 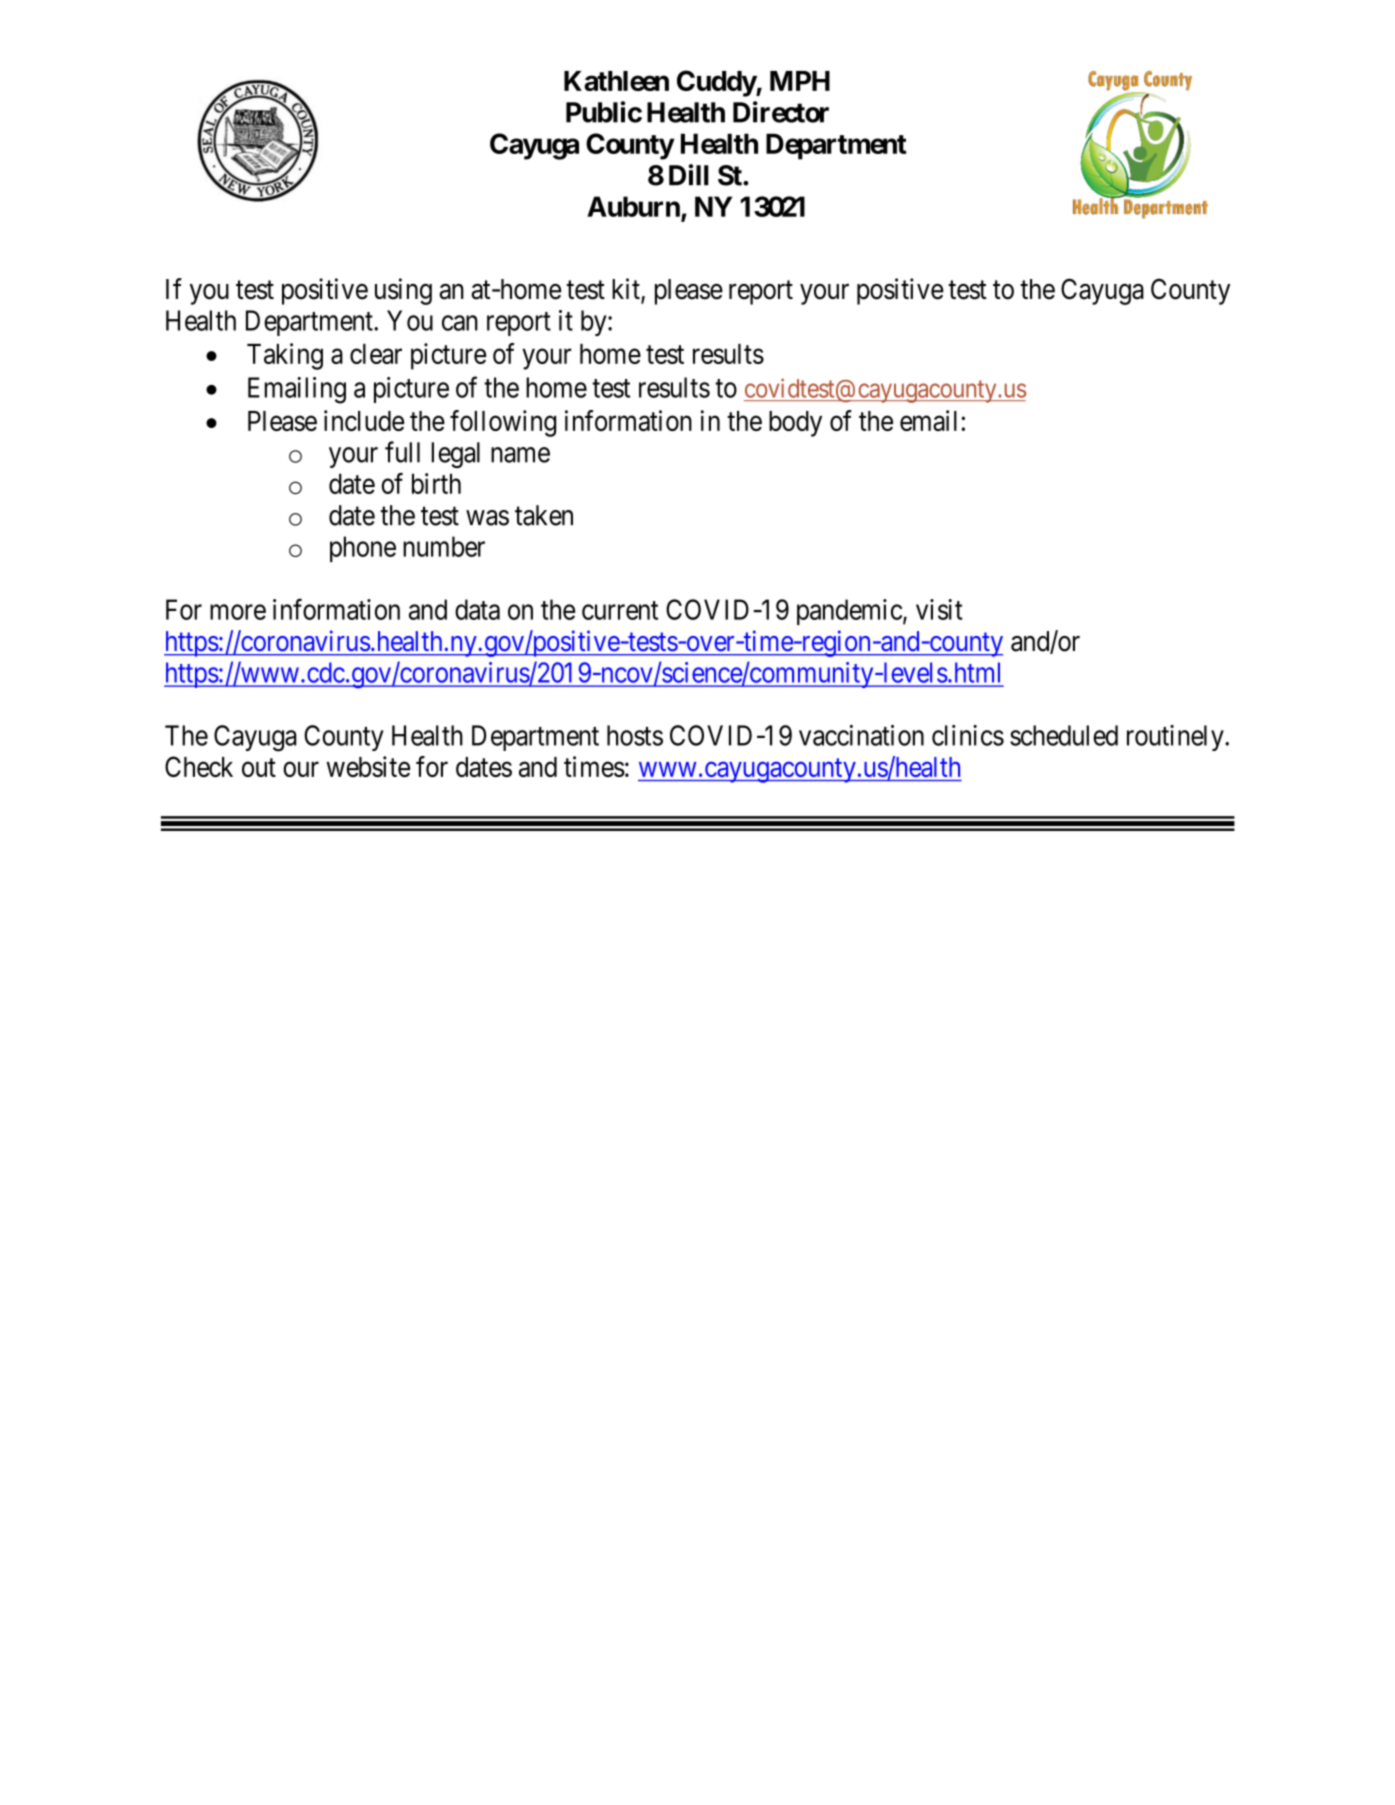 What do you see at coordinates (939, 609) in the screenshot?
I see `visit` at bounding box center [939, 609].
